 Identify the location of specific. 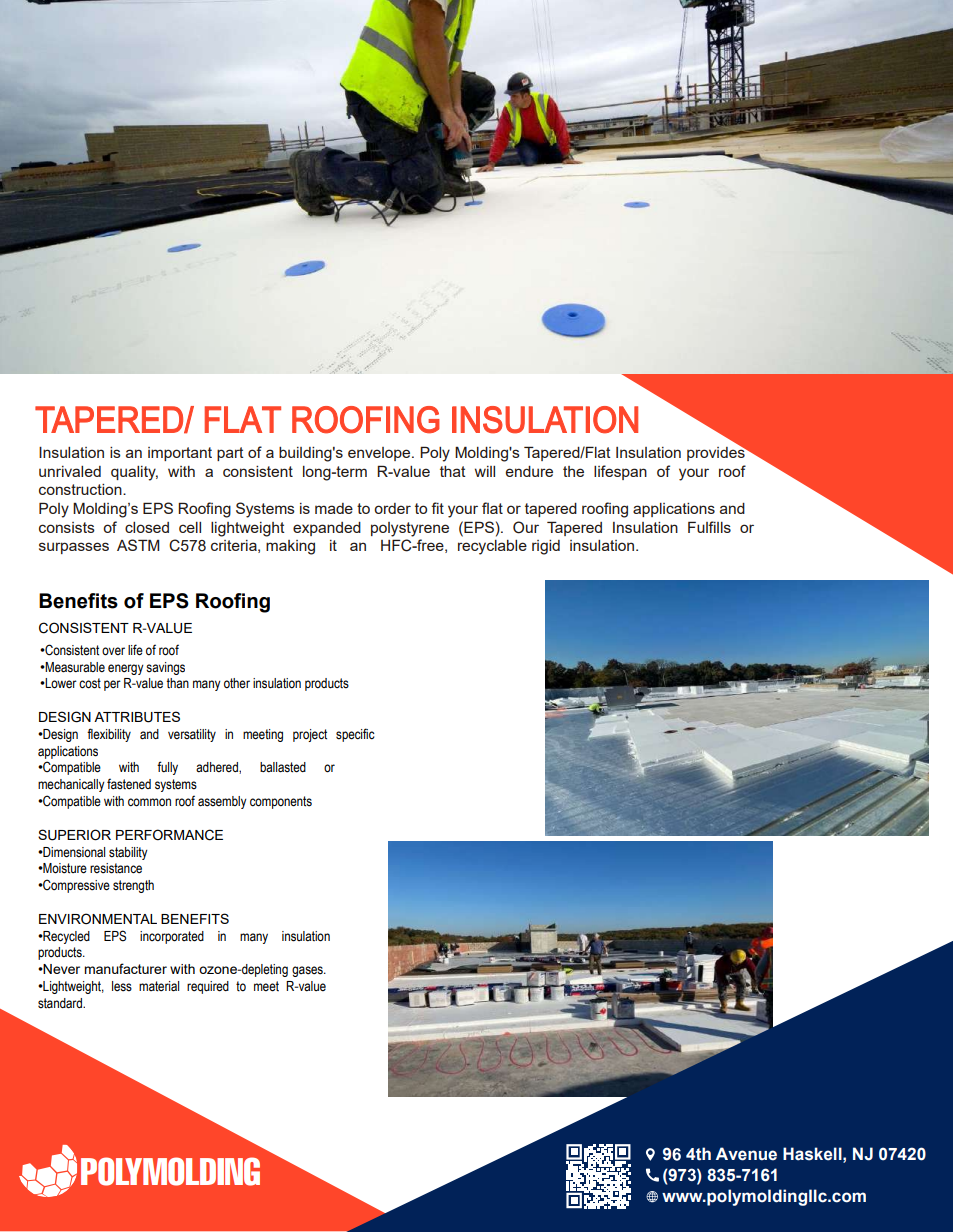
(355, 735).
